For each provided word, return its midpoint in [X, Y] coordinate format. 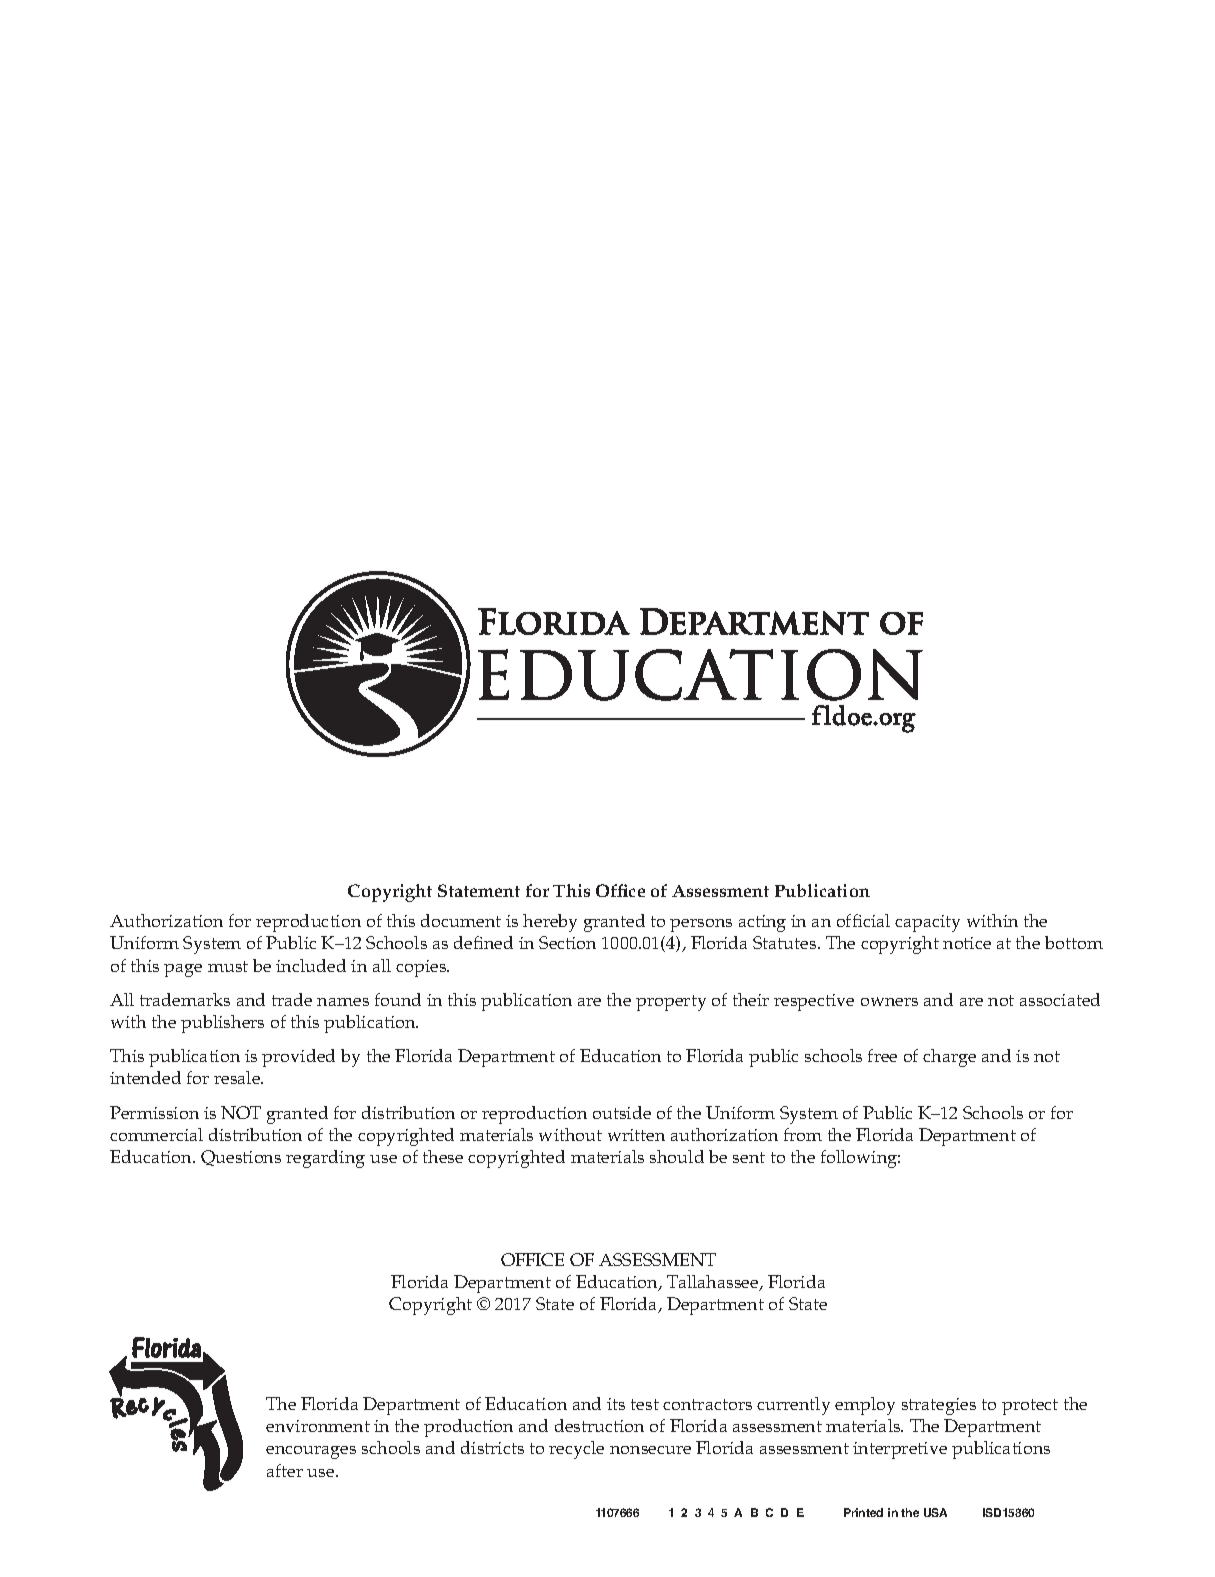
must [228, 966]
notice [967, 943]
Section [567, 942]
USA [935, 1512]
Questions [241, 1158]
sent [749, 1157]
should [677, 1156]
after [285, 1470]
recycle [576, 1450]
